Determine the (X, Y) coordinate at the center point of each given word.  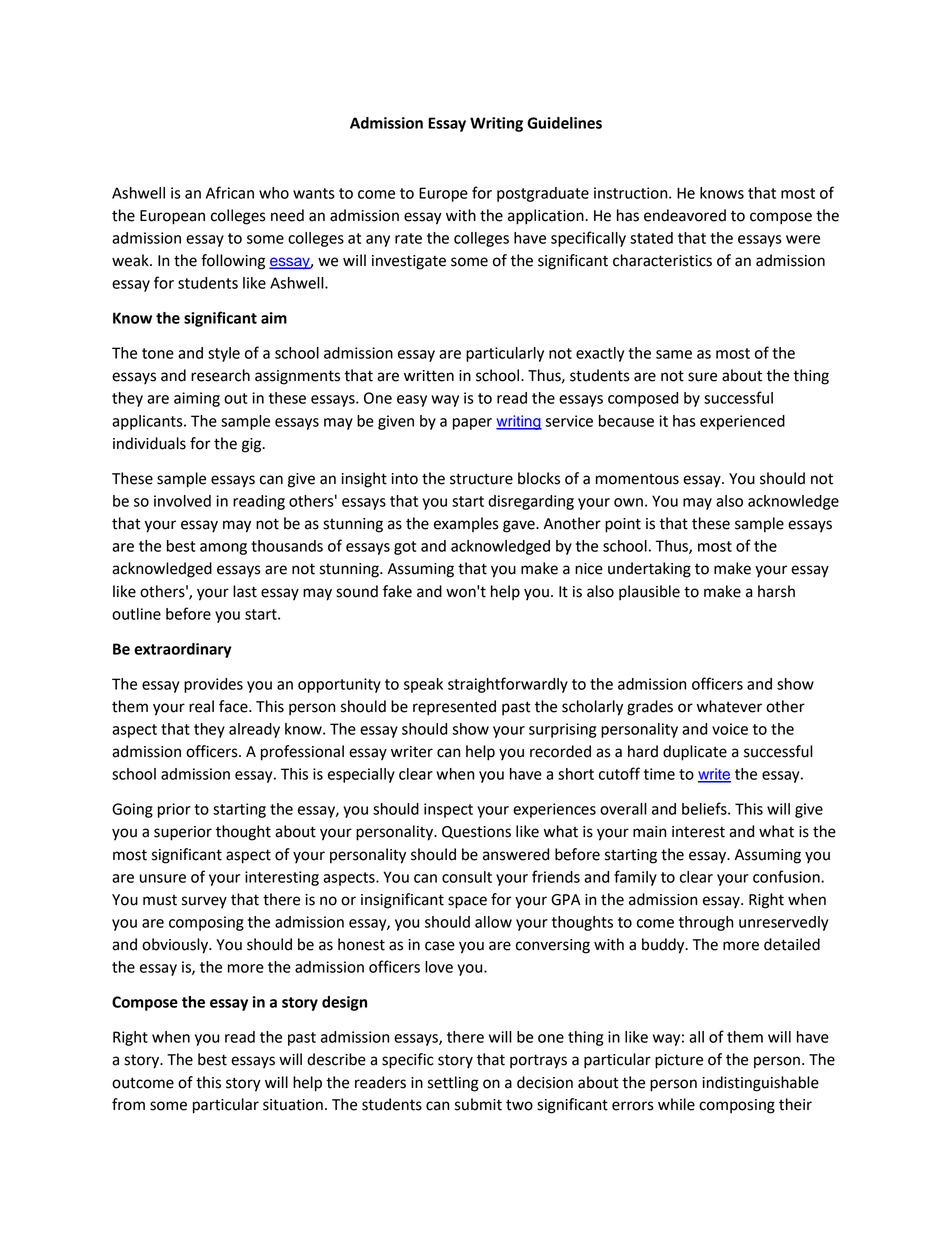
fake (397, 591)
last (245, 591)
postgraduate (543, 194)
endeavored (685, 215)
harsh (776, 591)
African (230, 192)
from (128, 1104)
